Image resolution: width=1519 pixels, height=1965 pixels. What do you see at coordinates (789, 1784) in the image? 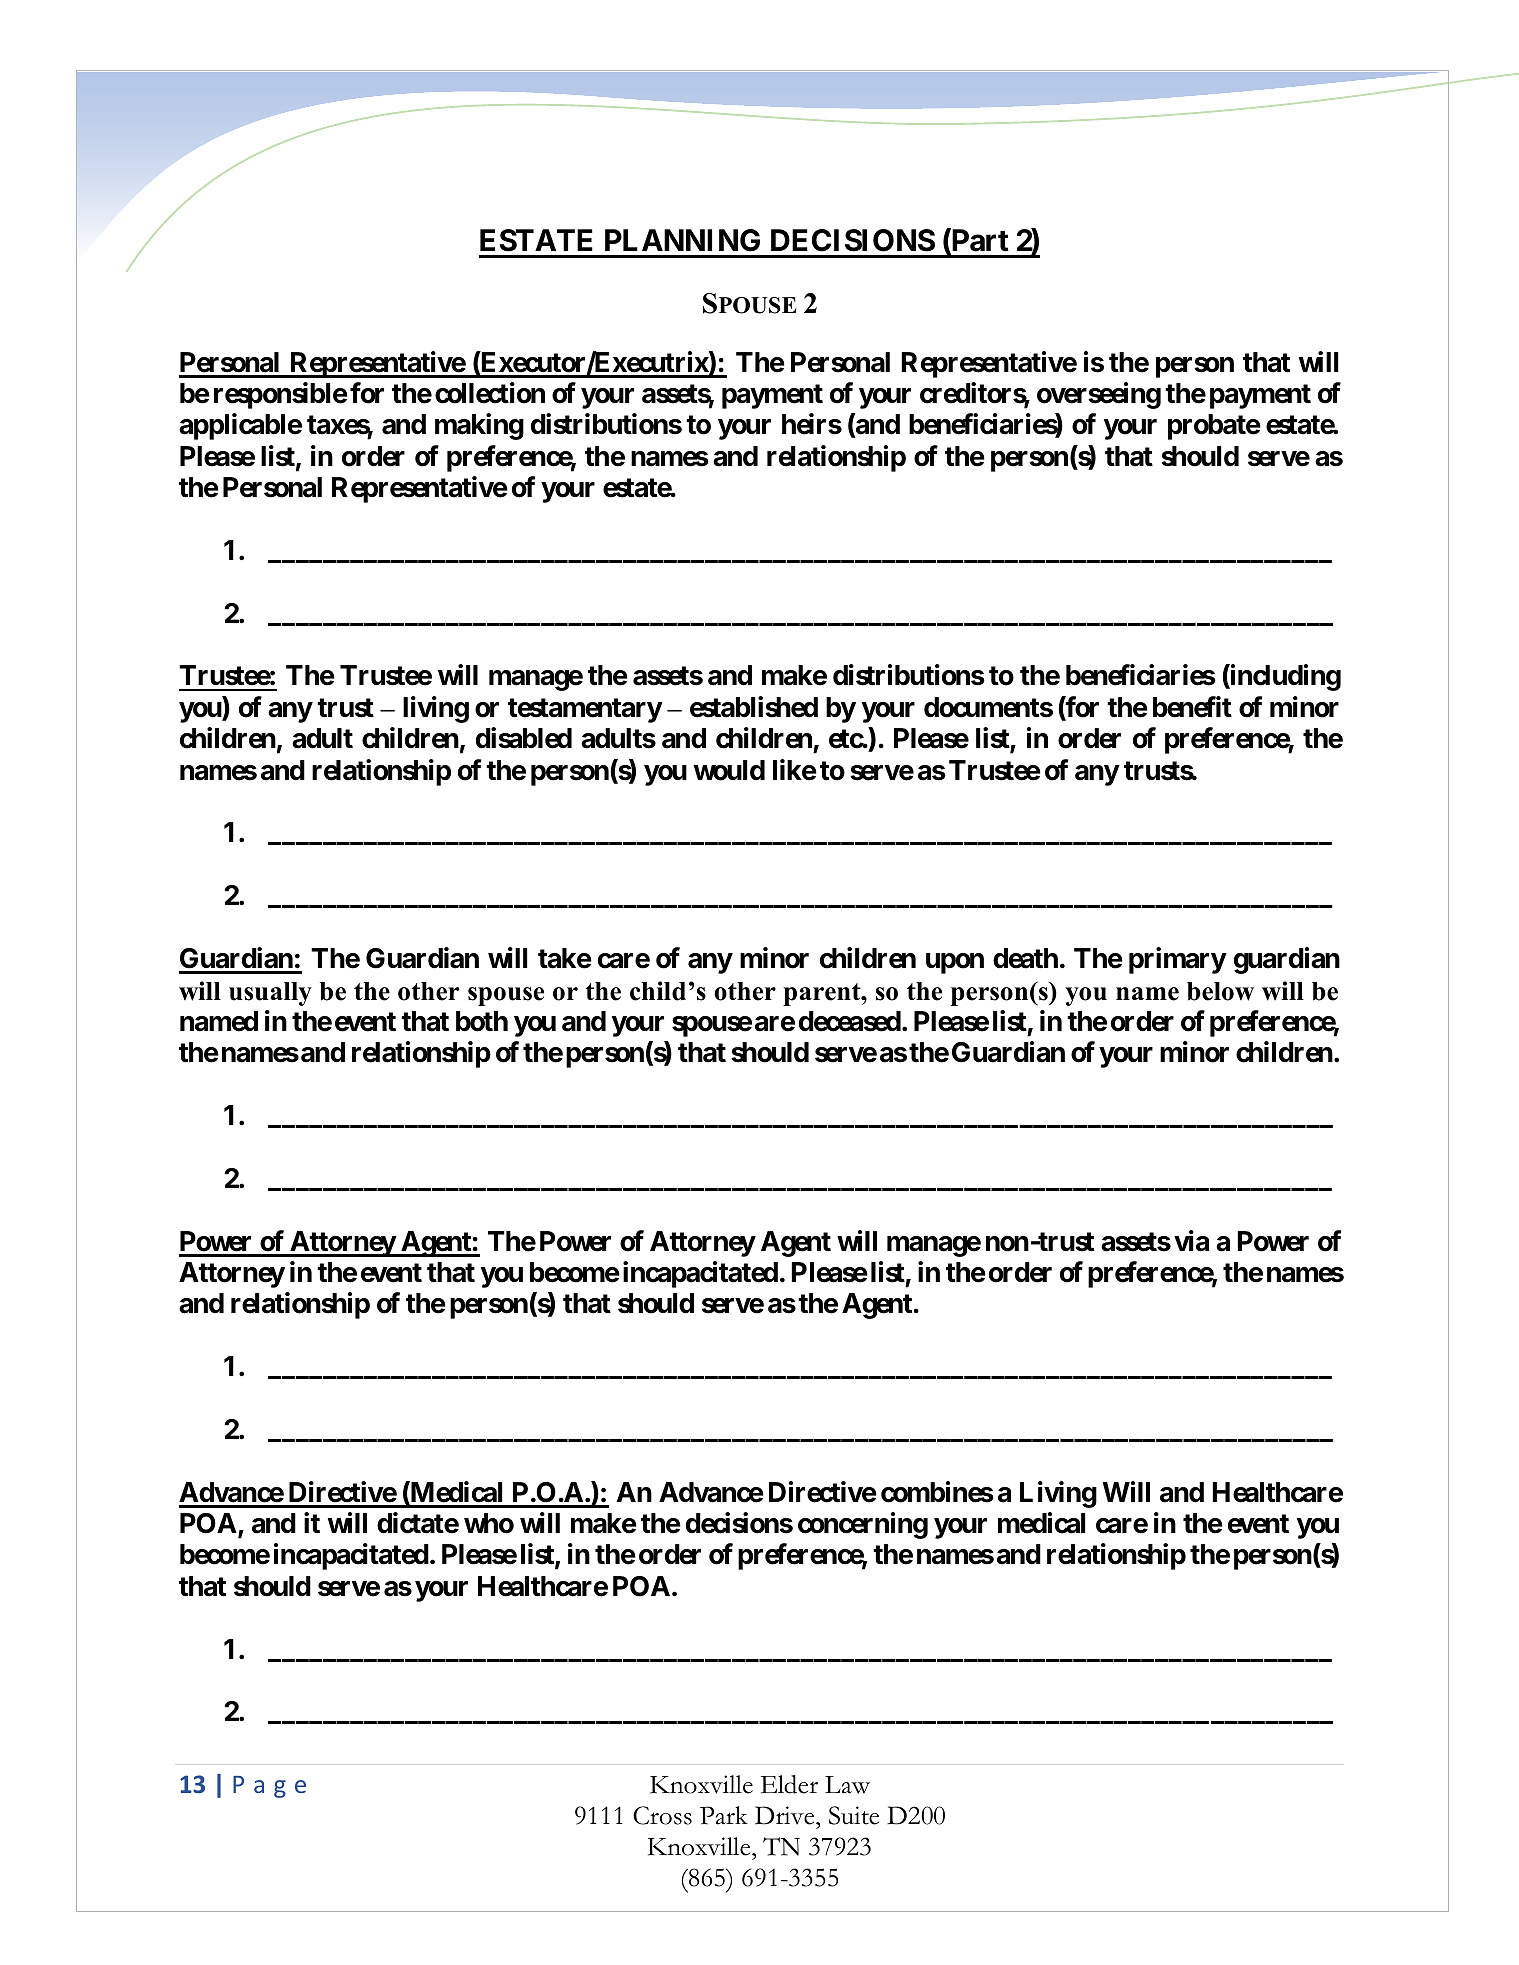
I see `Elder` at bounding box center [789, 1784].
